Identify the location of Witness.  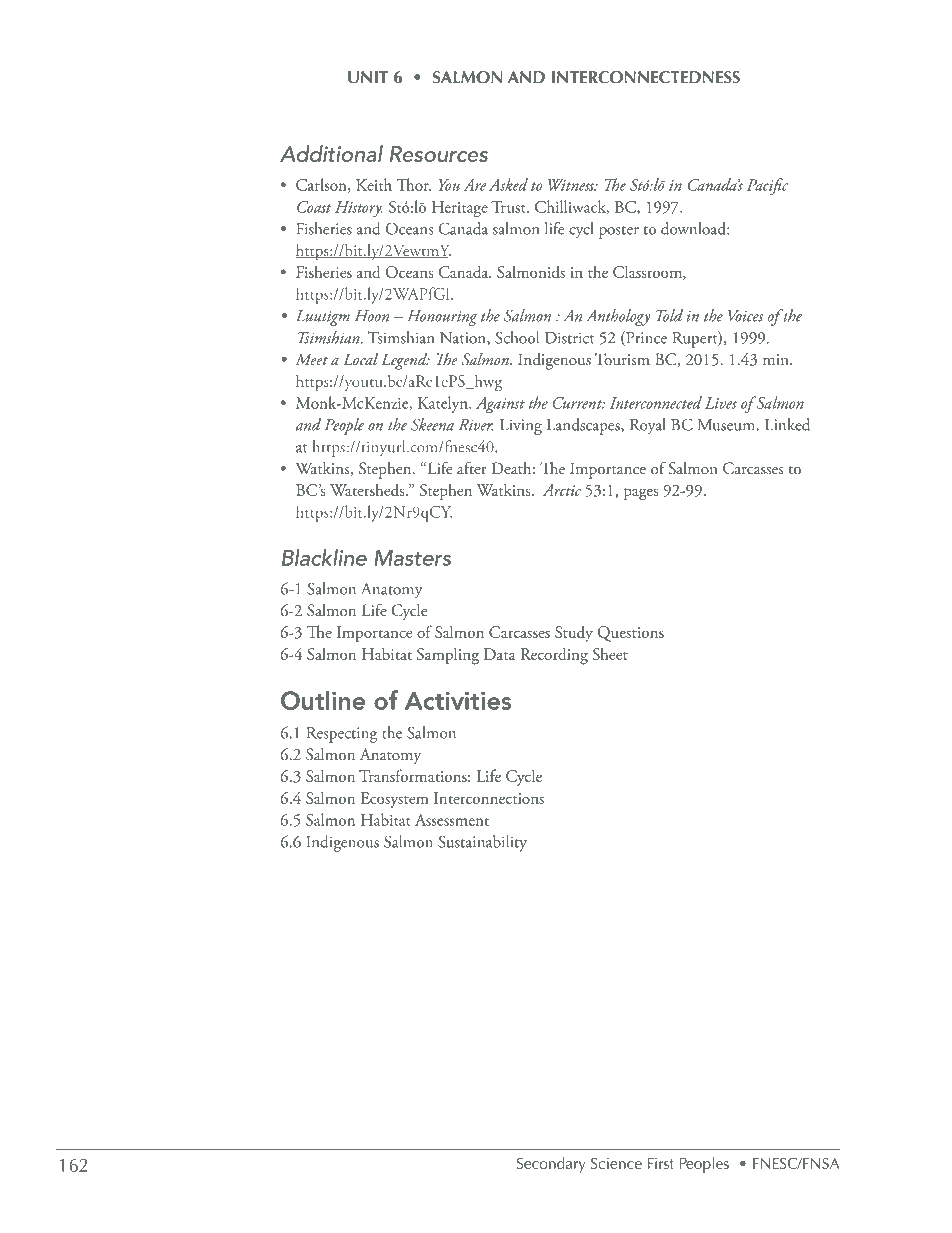
(572, 185).
